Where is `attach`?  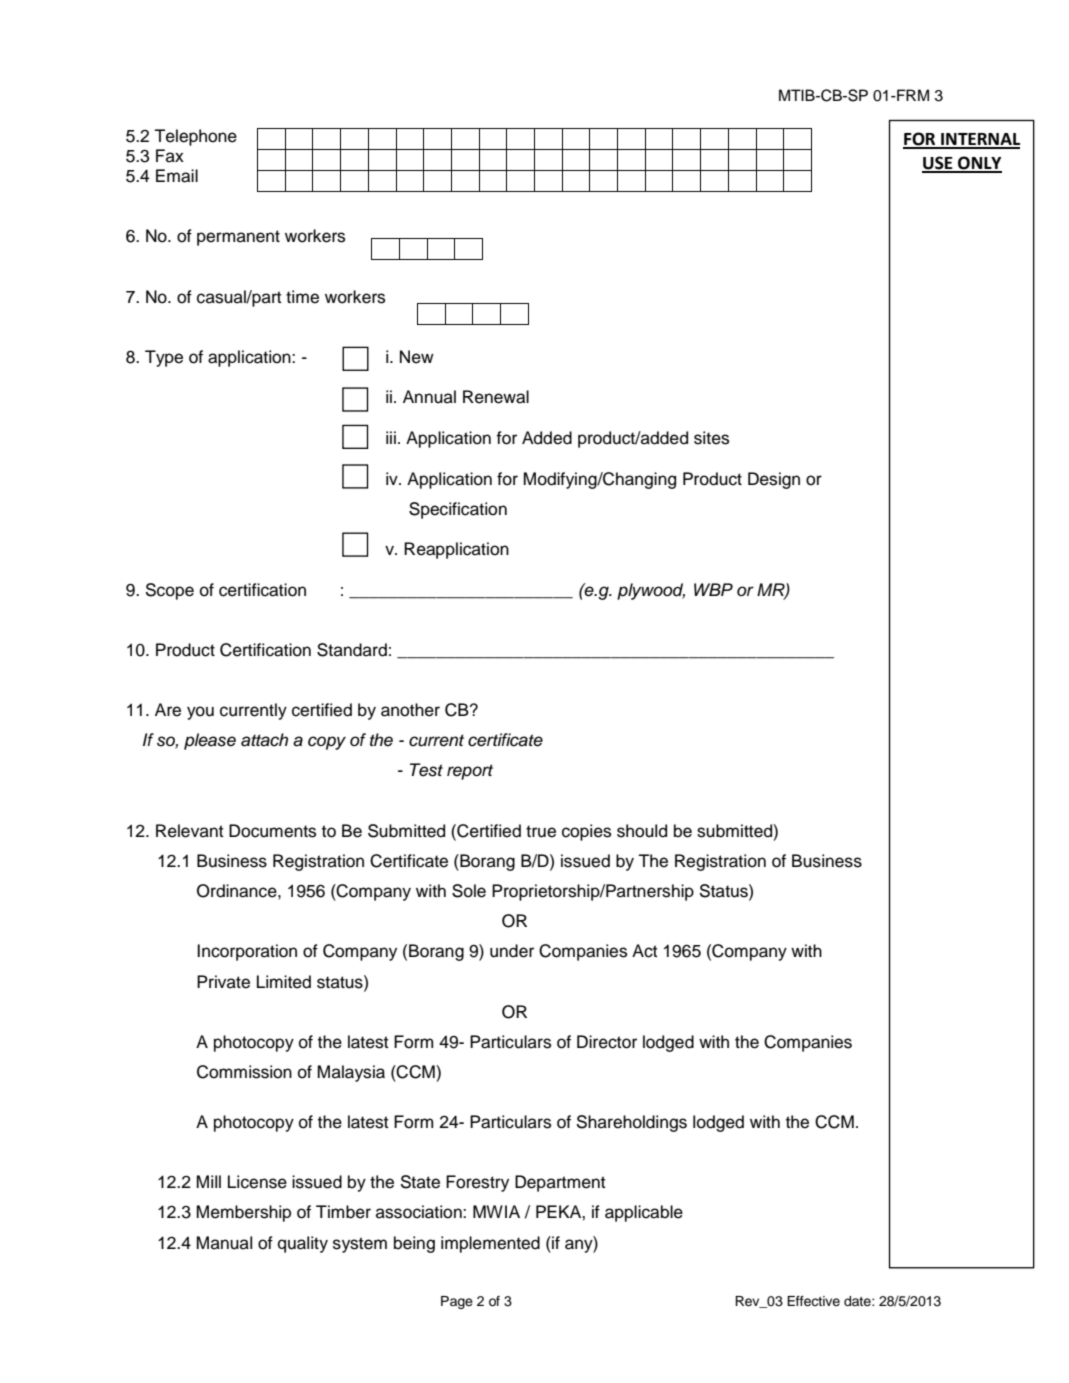
attach is located at coordinates (264, 740).
